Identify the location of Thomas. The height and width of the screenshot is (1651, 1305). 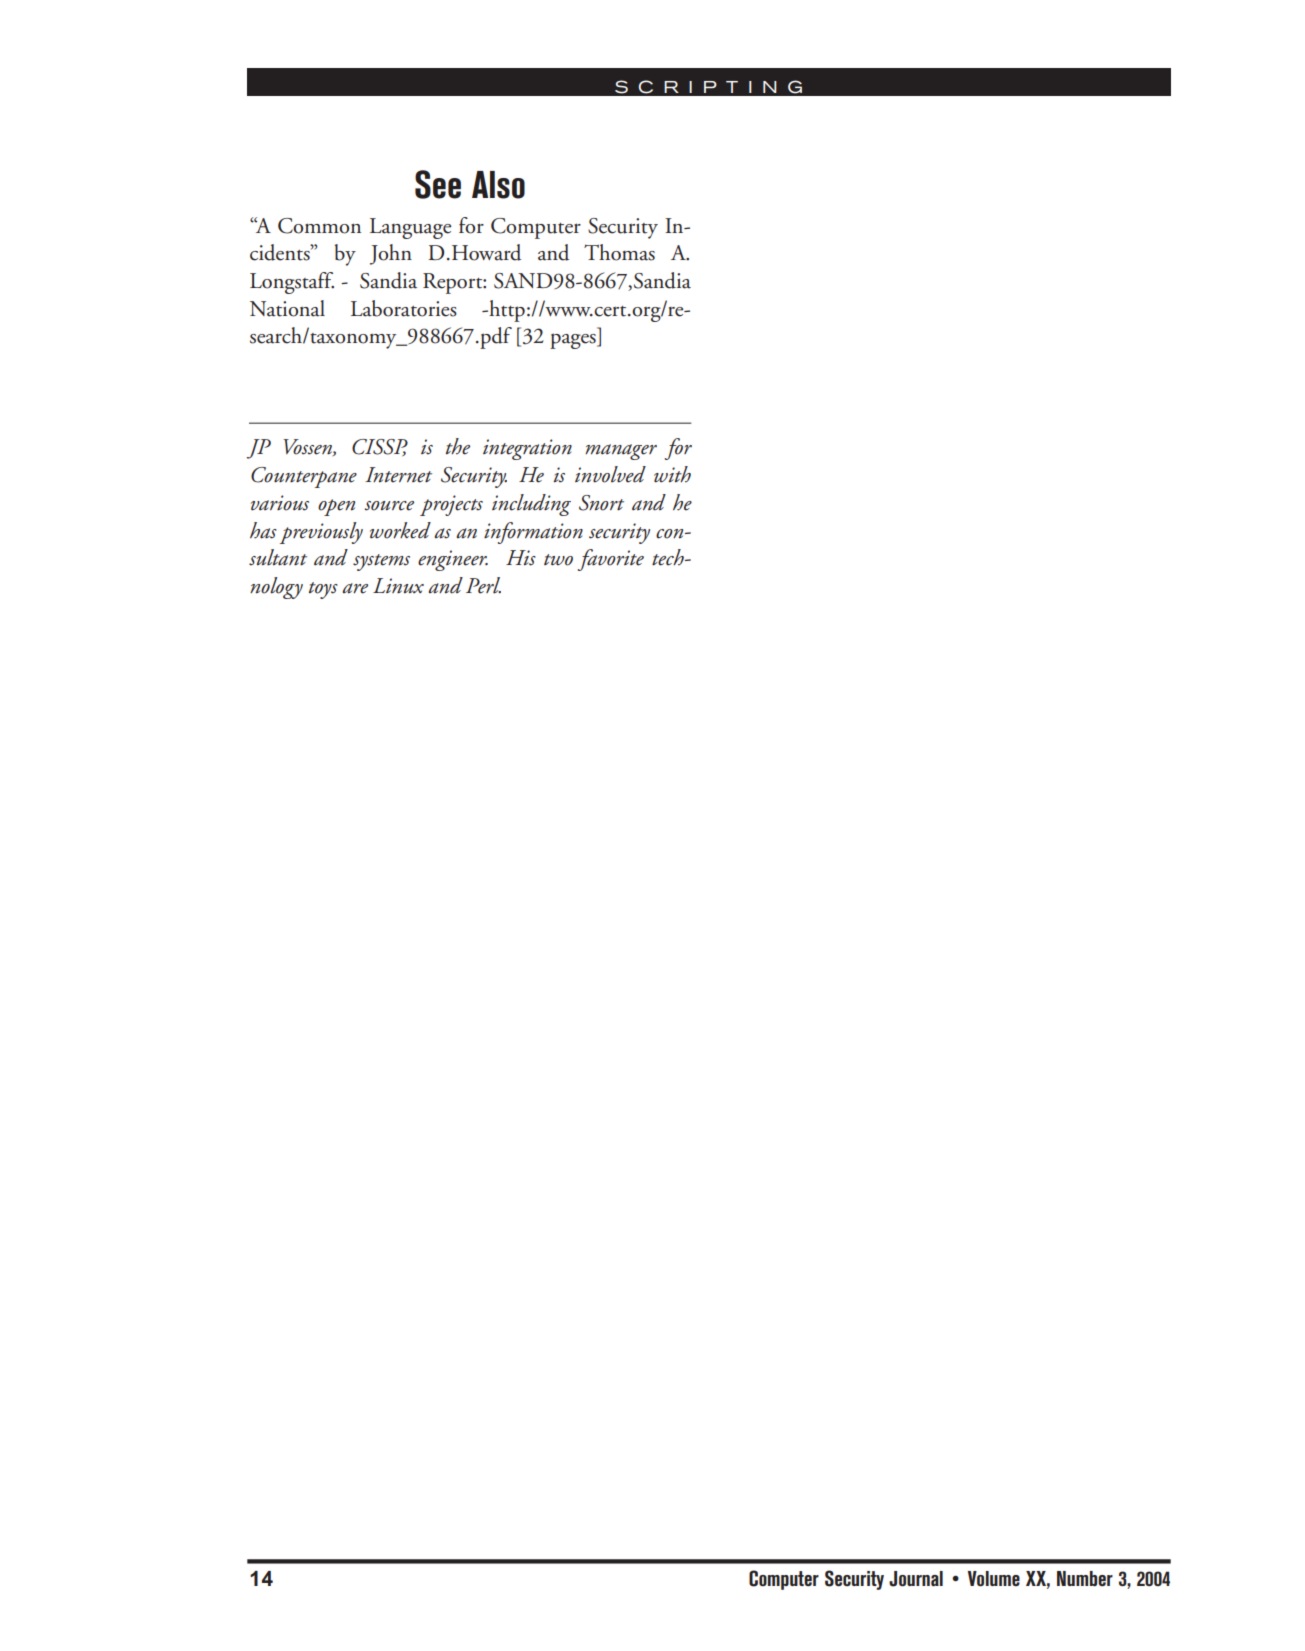
(619, 252).
